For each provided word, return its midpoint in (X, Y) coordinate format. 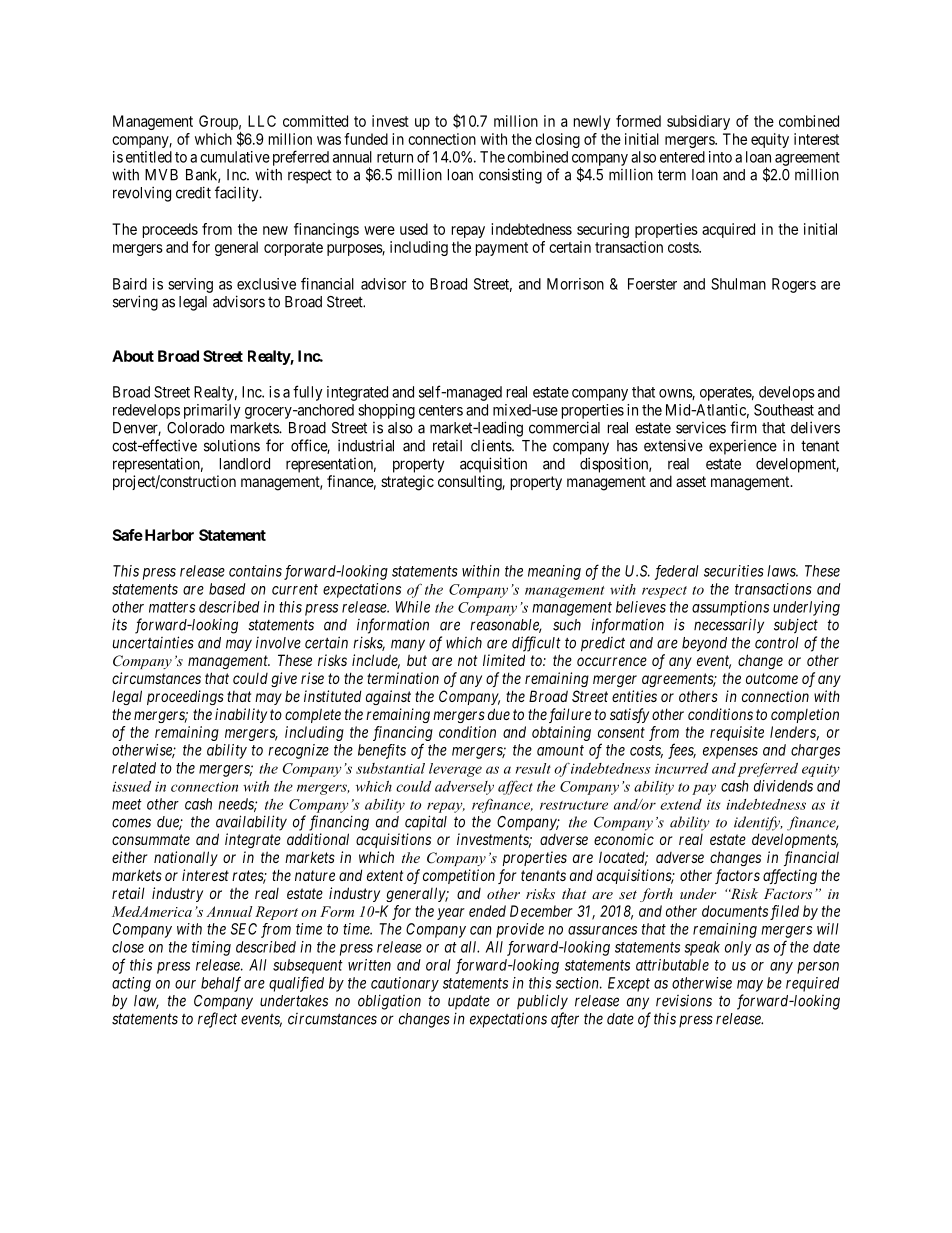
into (720, 157)
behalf (221, 984)
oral (438, 965)
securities (734, 571)
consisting (510, 176)
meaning (554, 572)
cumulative (235, 157)
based (227, 589)
